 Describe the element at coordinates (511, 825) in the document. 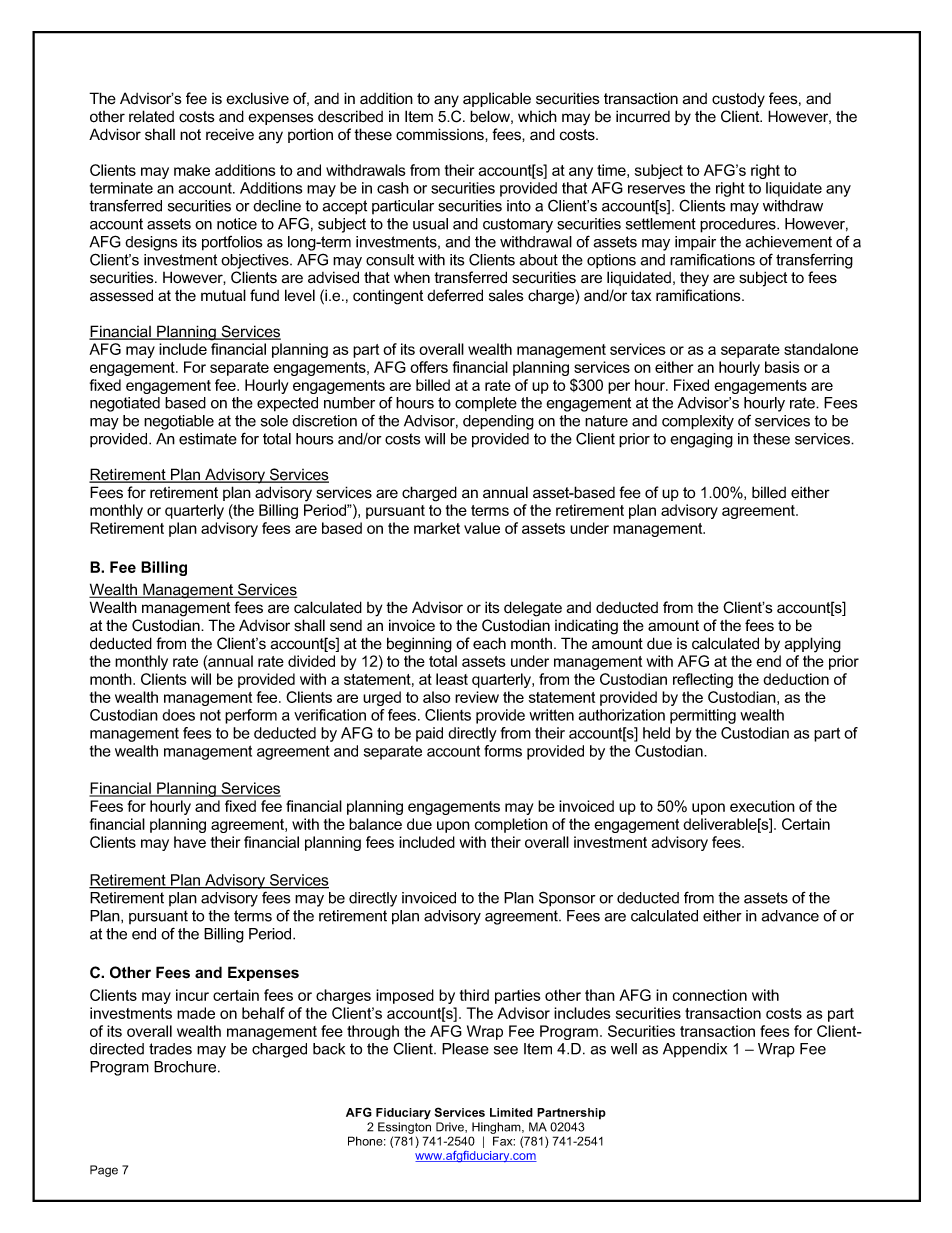

I see `completion` at that location.
